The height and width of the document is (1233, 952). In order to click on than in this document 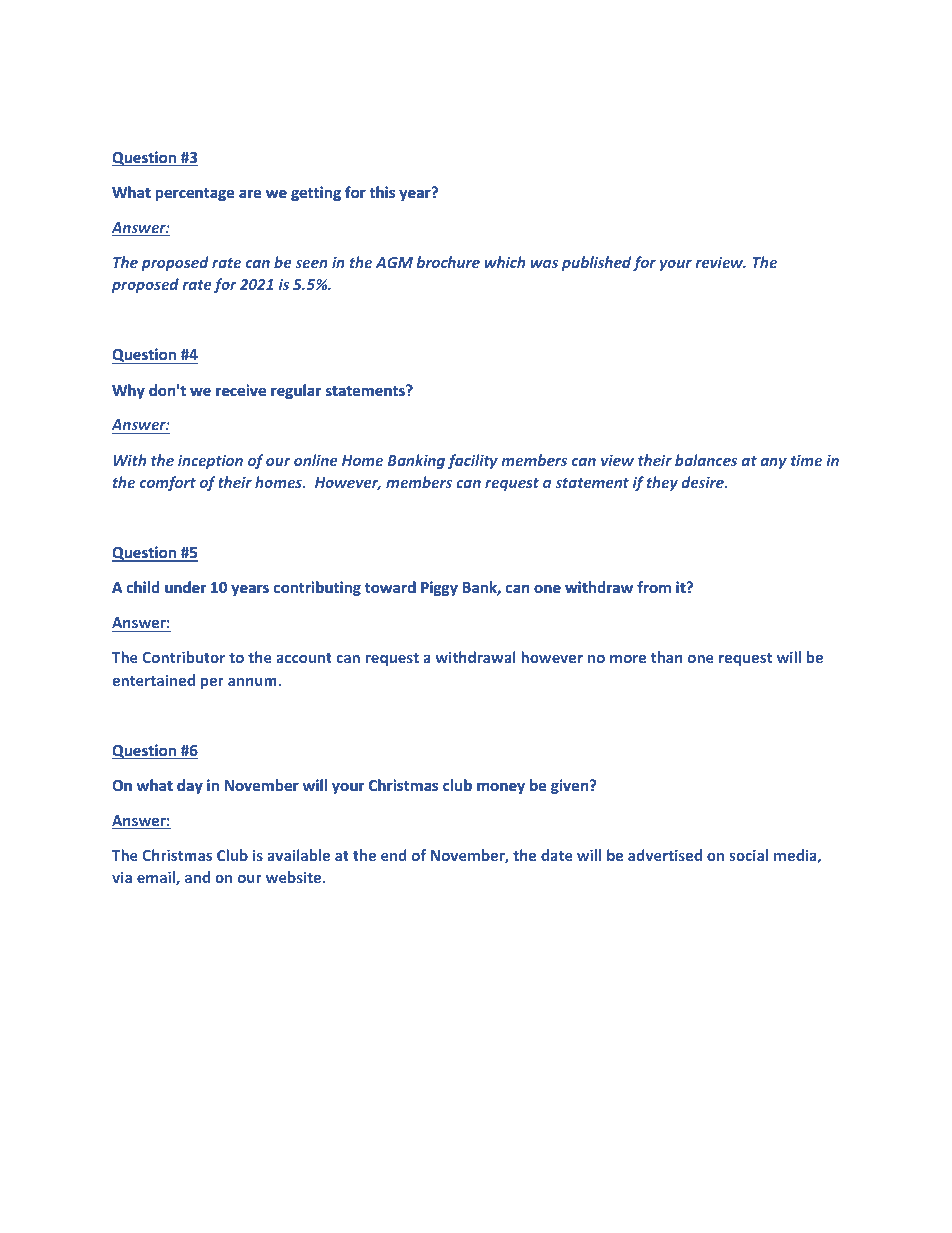, I will do `click(667, 657)`.
